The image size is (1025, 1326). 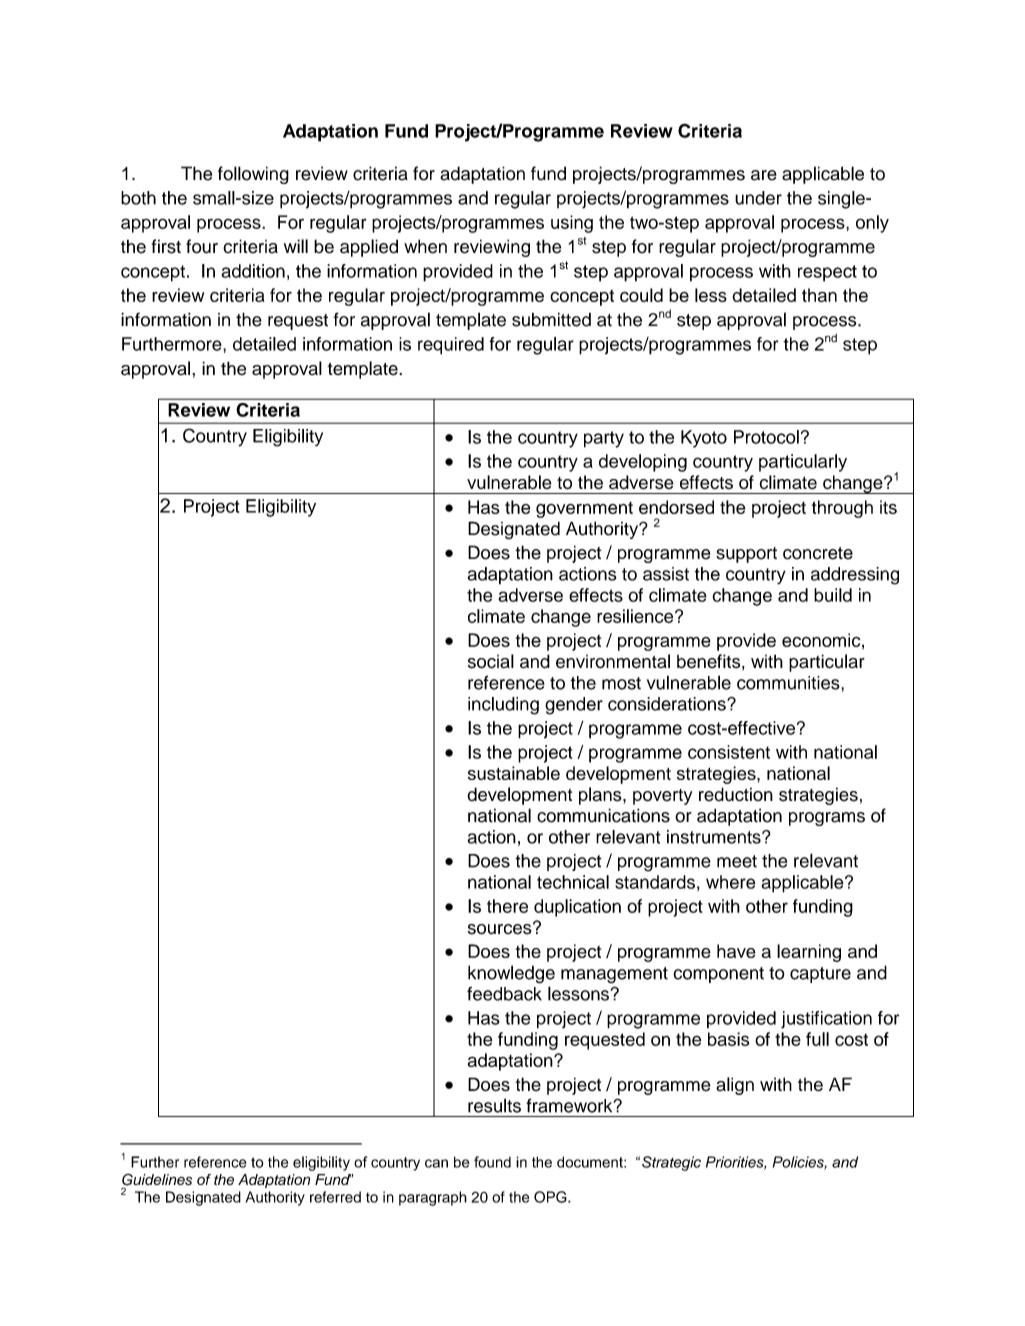 I want to click on under, so click(x=758, y=198).
